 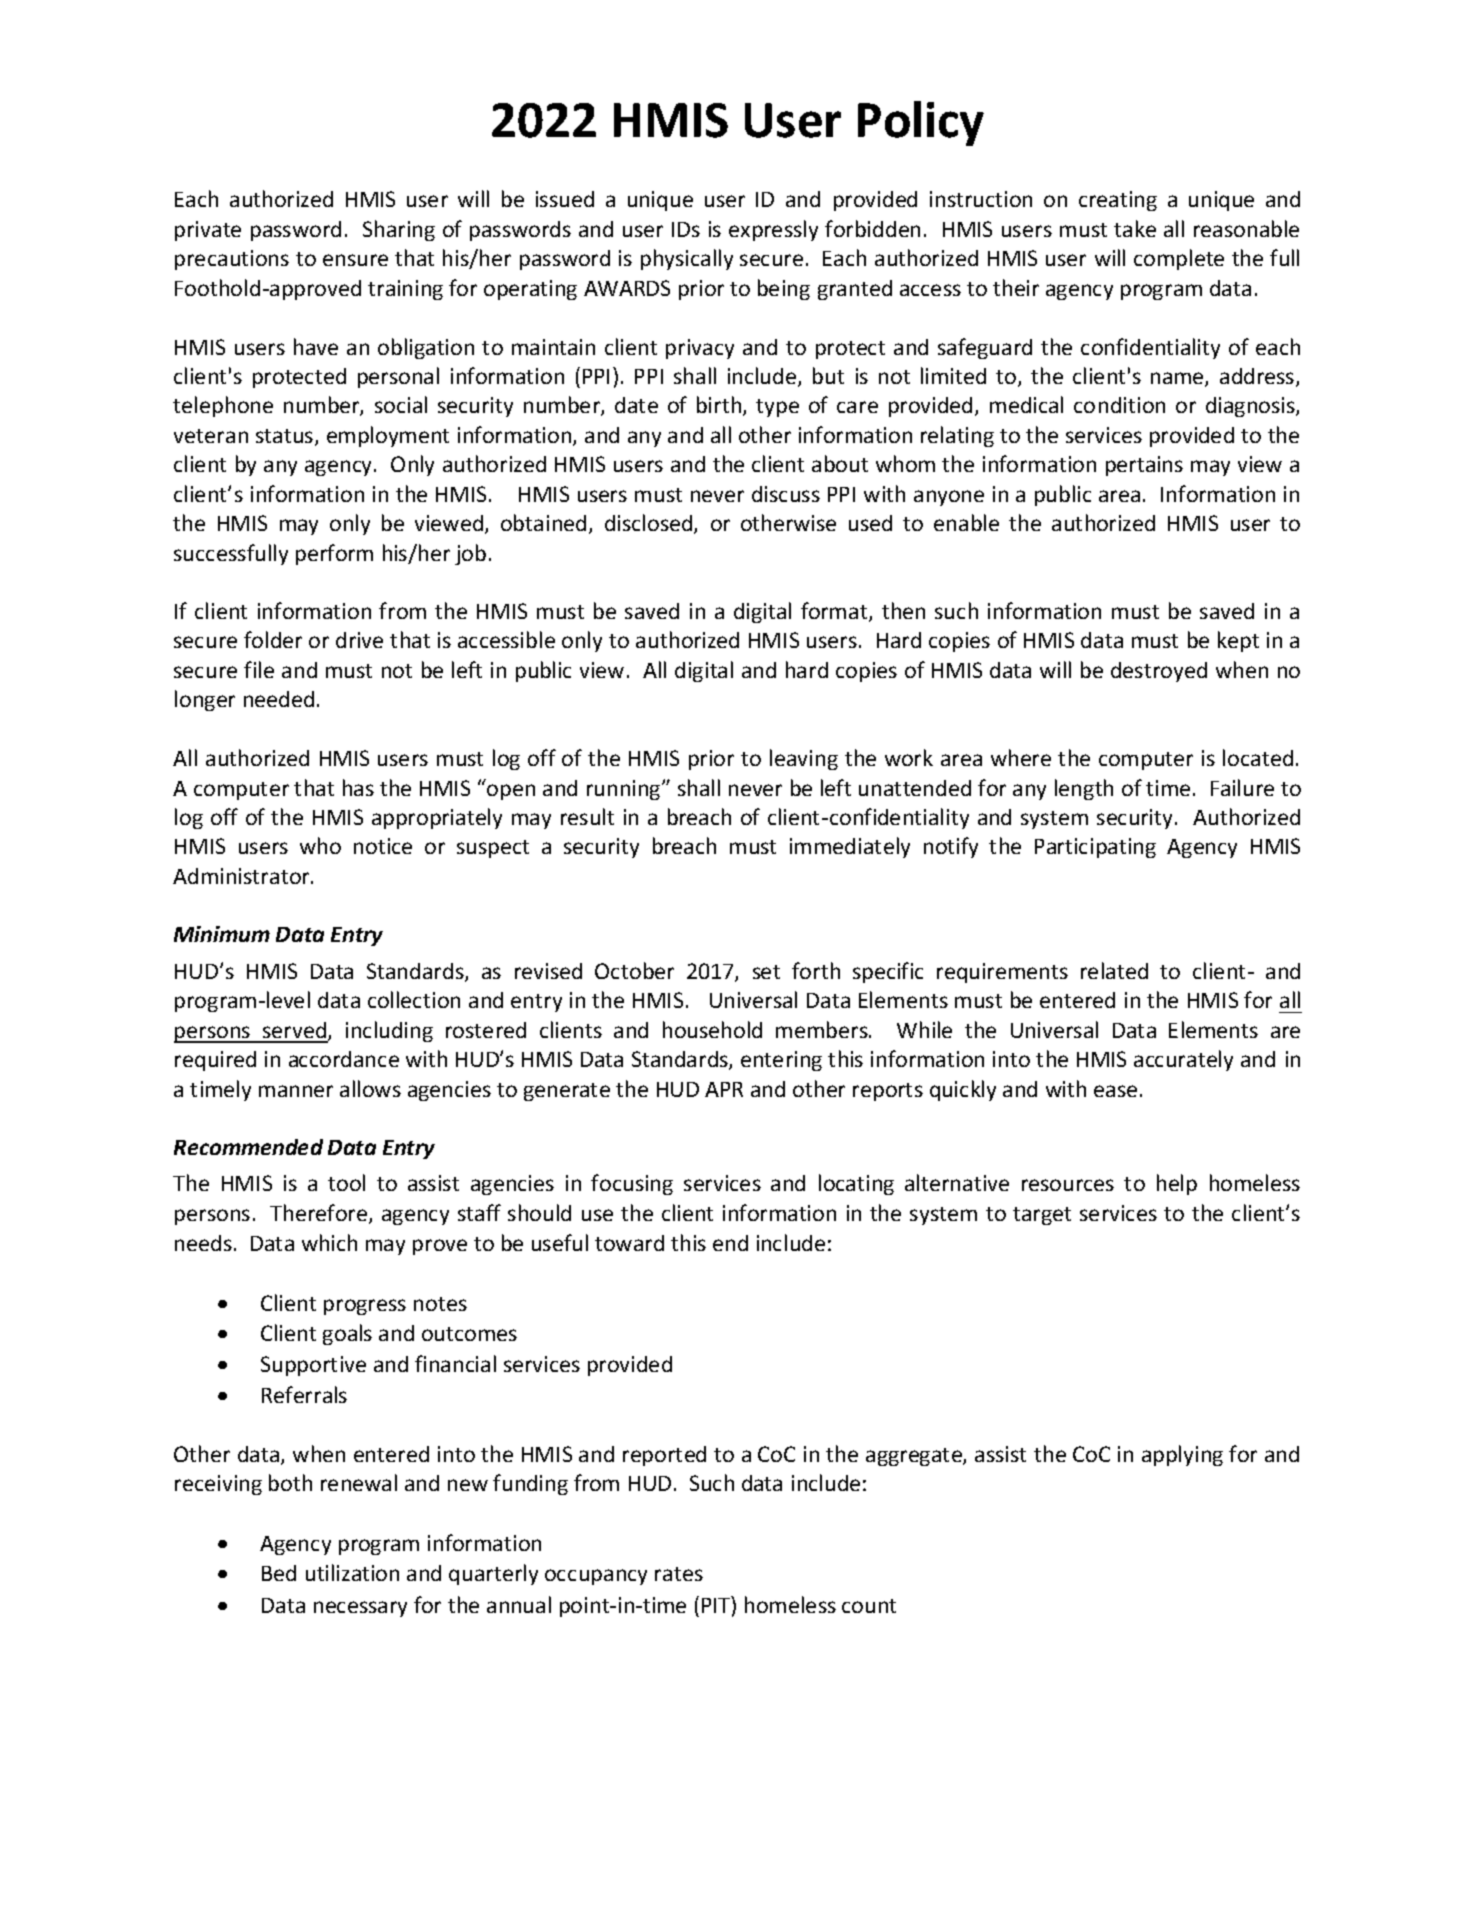 I want to click on disclosed, so click(x=650, y=524).
